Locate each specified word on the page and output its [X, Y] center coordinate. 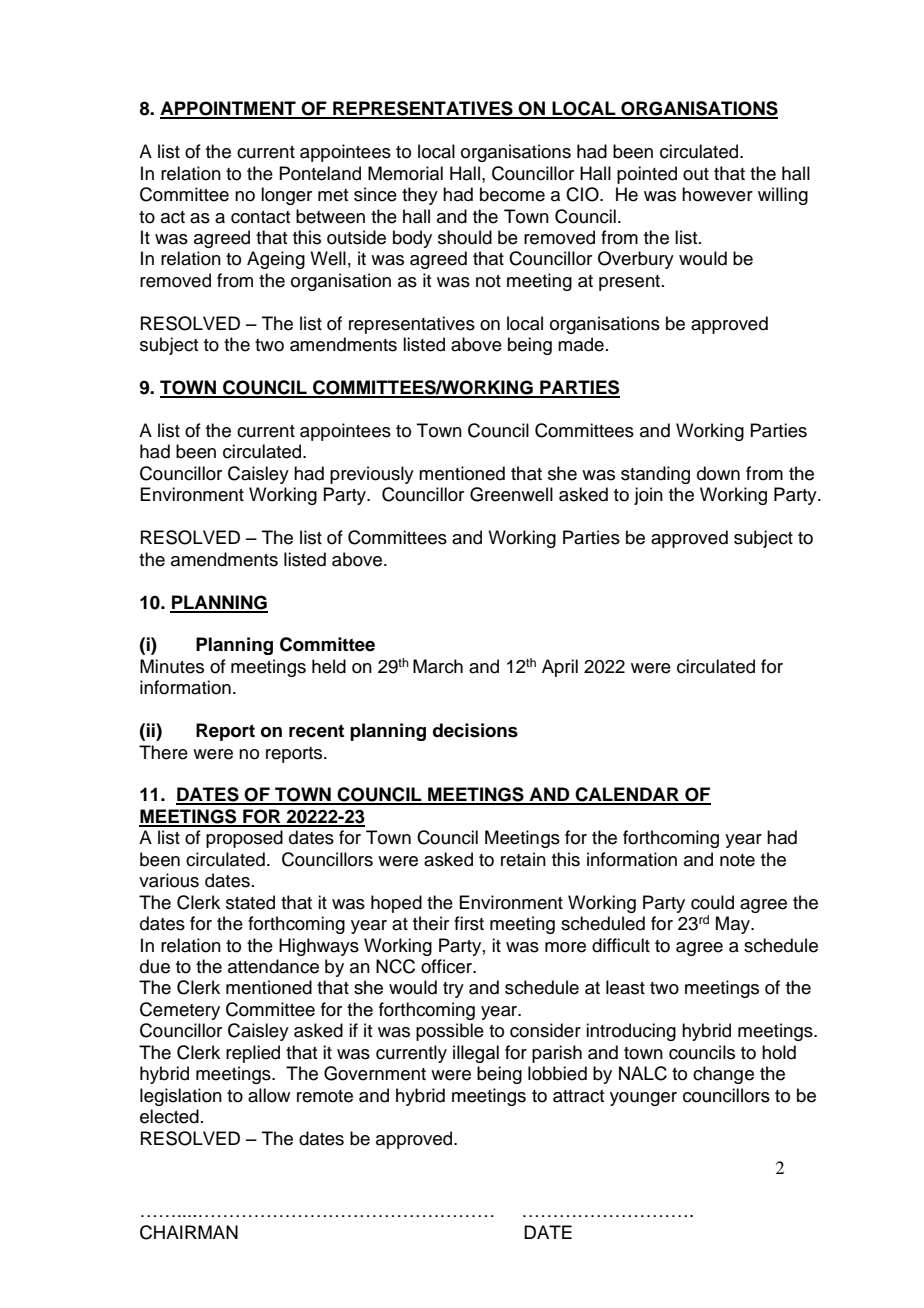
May [734, 925]
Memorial [405, 173]
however [717, 194]
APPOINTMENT [229, 109]
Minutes [172, 666]
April [560, 668]
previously [372, 475]
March [438, 666]
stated [250, 902]
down [718, 473]
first [469, 923]
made [581, 344]
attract [578, 1096]
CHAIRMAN [189, 1232]
